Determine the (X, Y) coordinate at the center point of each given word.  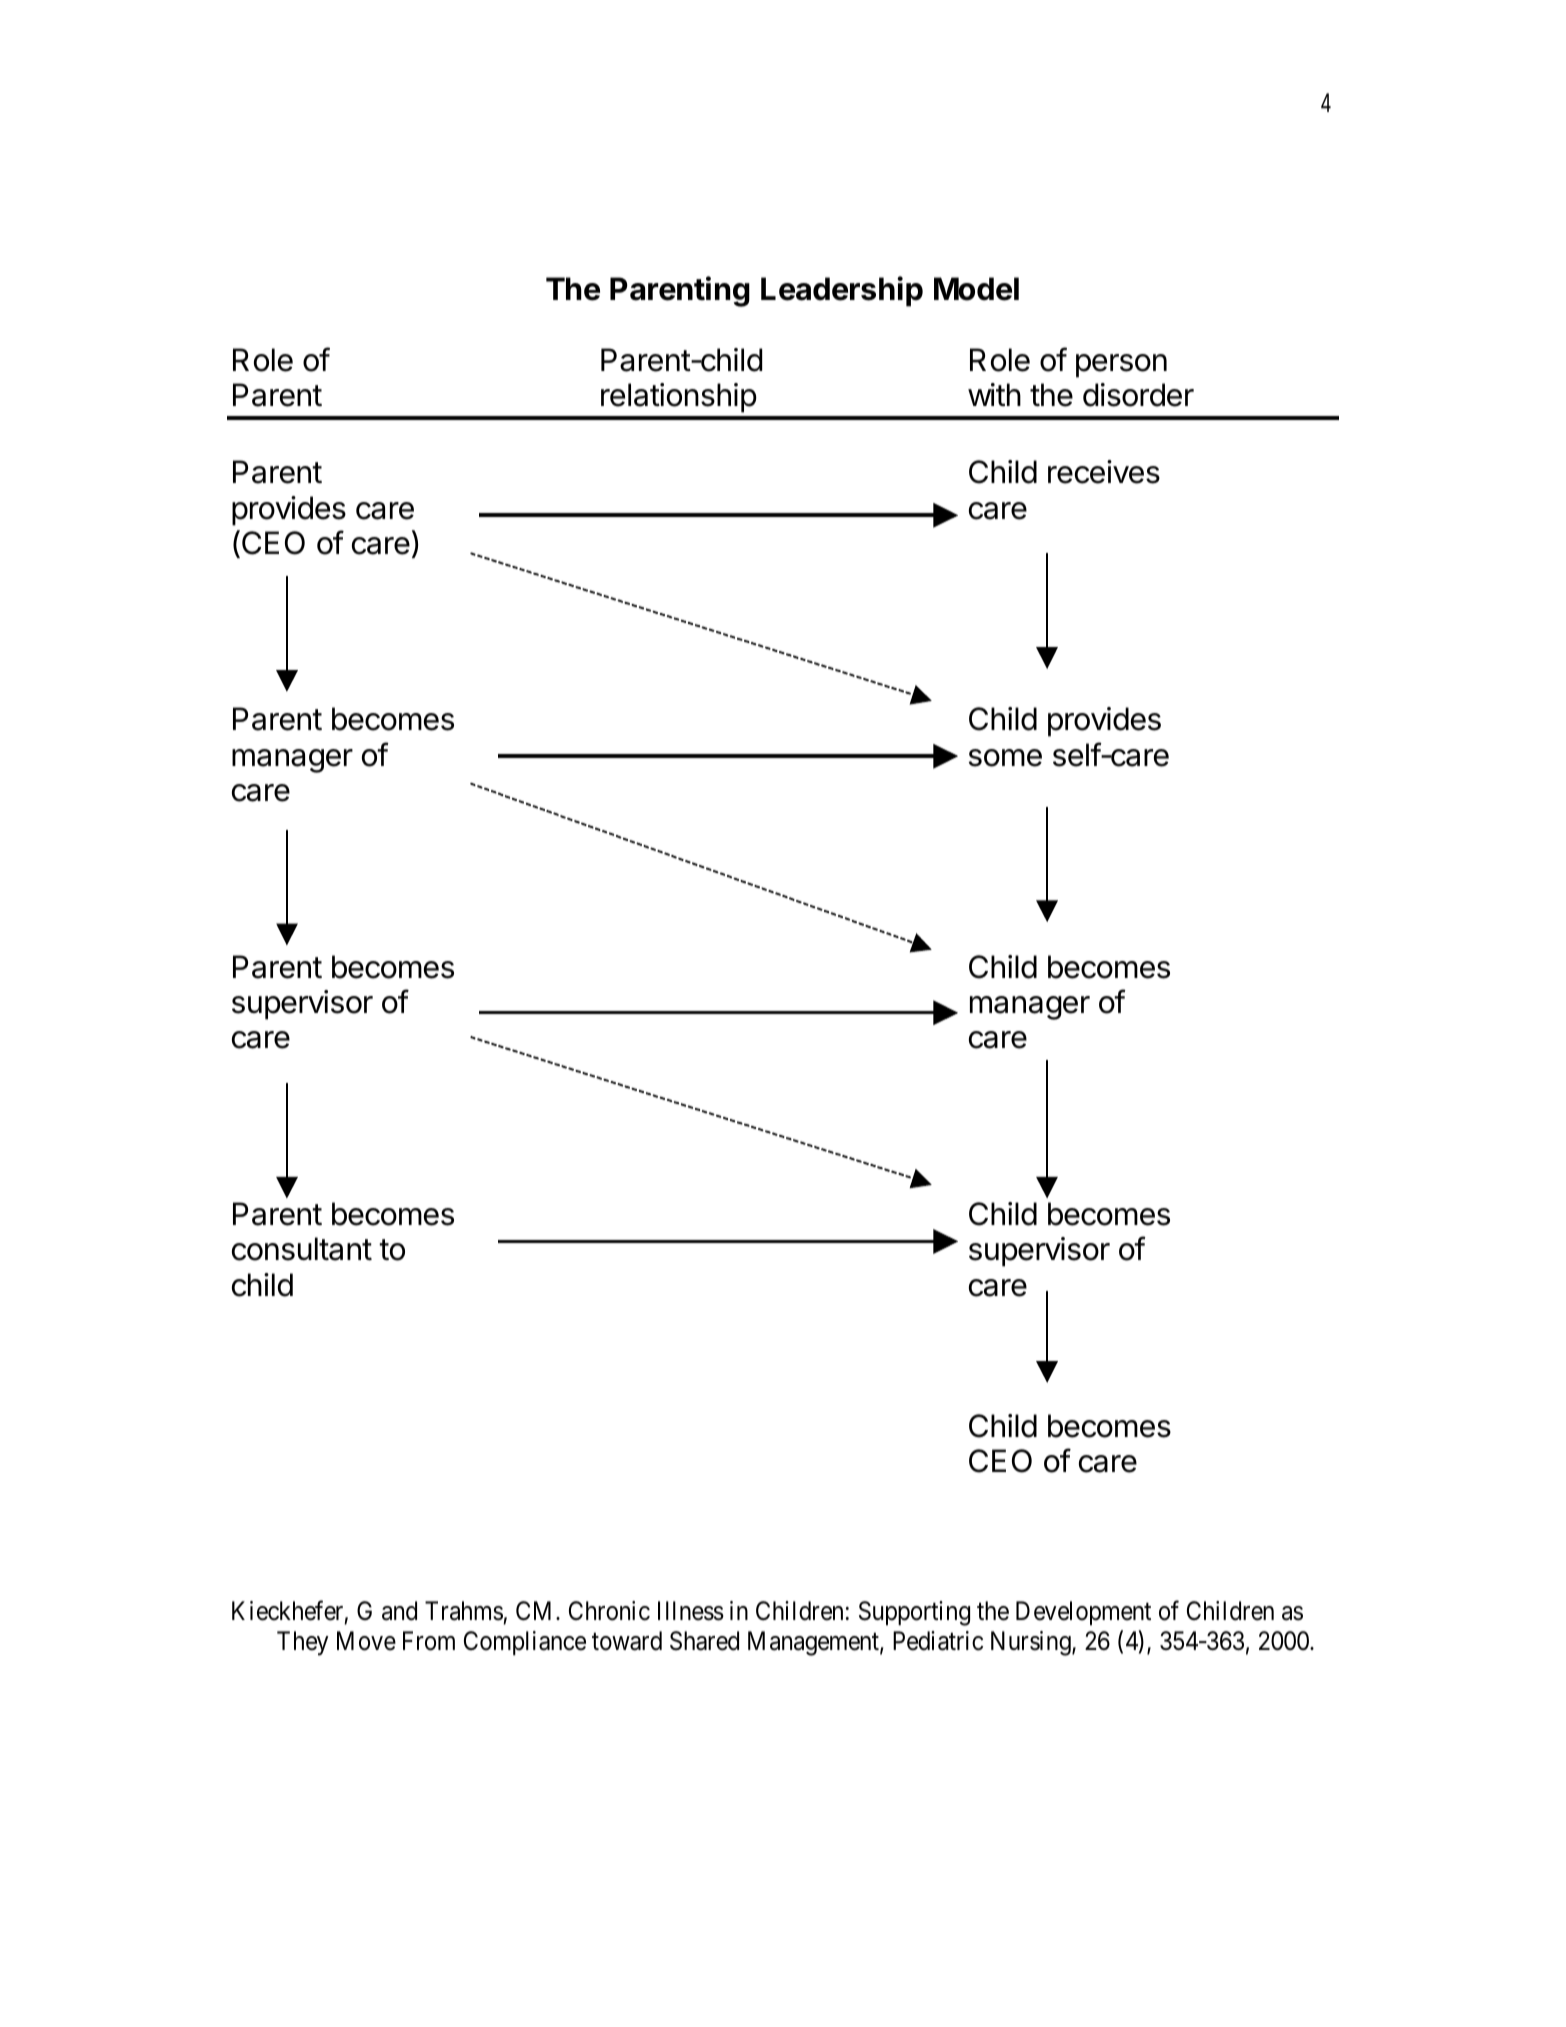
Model (976, 289)
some (1005, 758)
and (399, 1611)
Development (1083, 1613)
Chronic (609, 1611)
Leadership (842, 291)
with (994, 394)
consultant (302, 1249)
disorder (1138, 395)
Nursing (1032, 1643)
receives (1104, 472)
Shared (704, 1641)
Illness (691, 1611)
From (429, 1641)
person (1121, 366)
